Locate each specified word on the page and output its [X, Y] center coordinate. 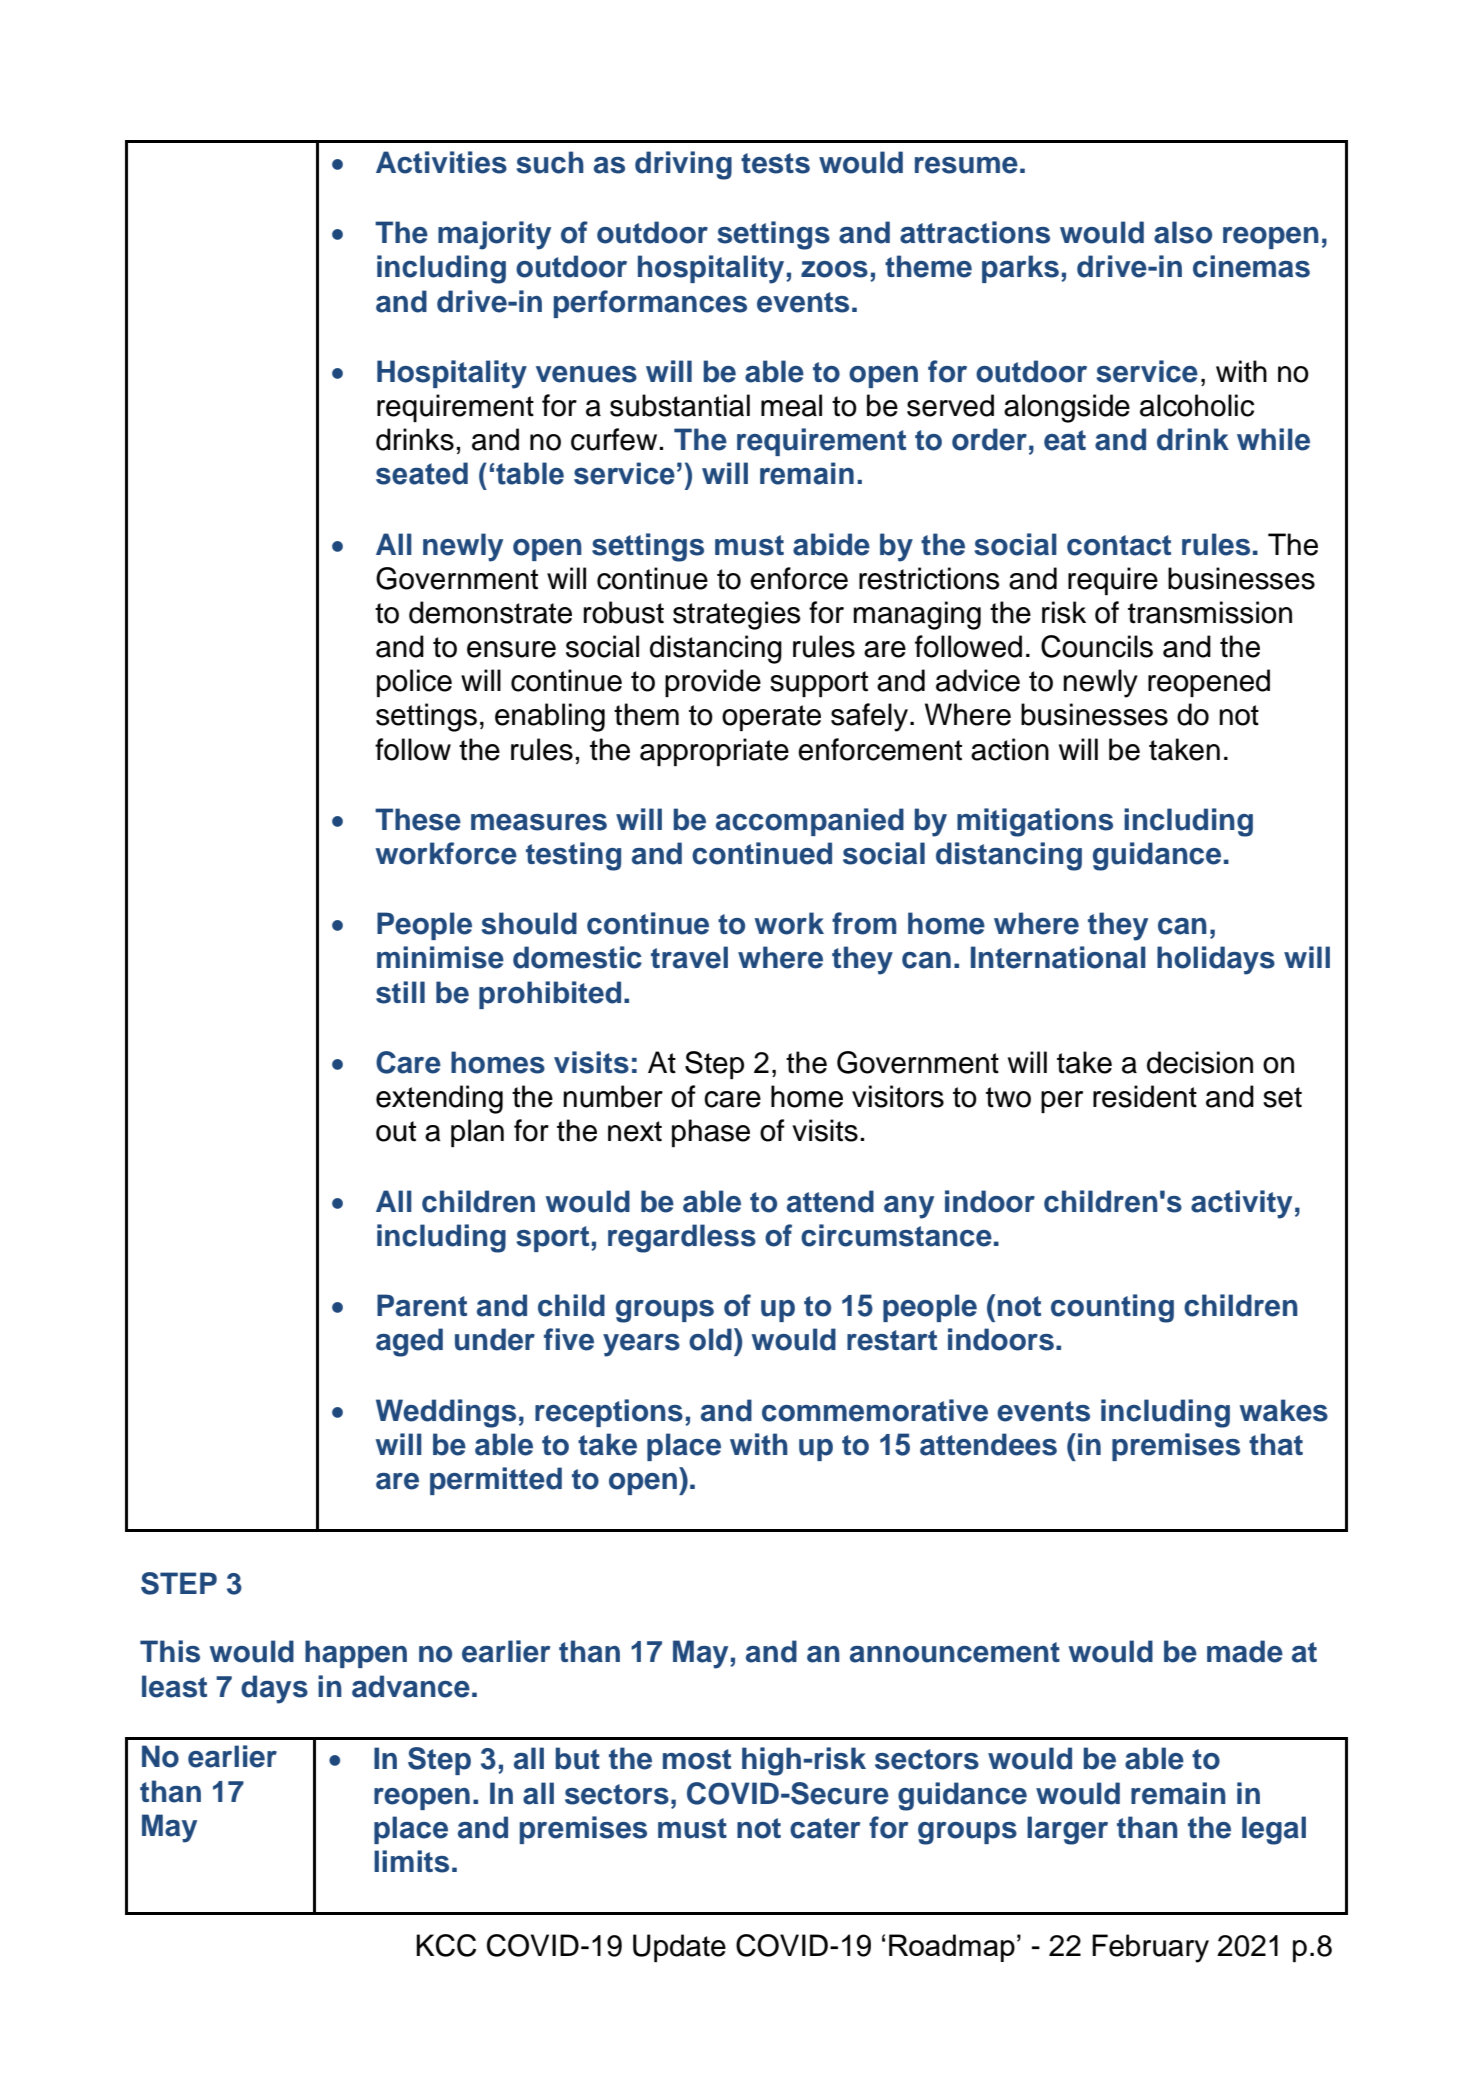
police [414, 683]
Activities [441, 162]
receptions [609, 1413]
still [400, 992]
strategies [737, 615]
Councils [1097, 646]
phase [711, 1133]
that [1276, 1444]
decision [1200, 1062]
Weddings [446, 1413]
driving [683, 165]
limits [411, 1861]
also [1183, 232]
